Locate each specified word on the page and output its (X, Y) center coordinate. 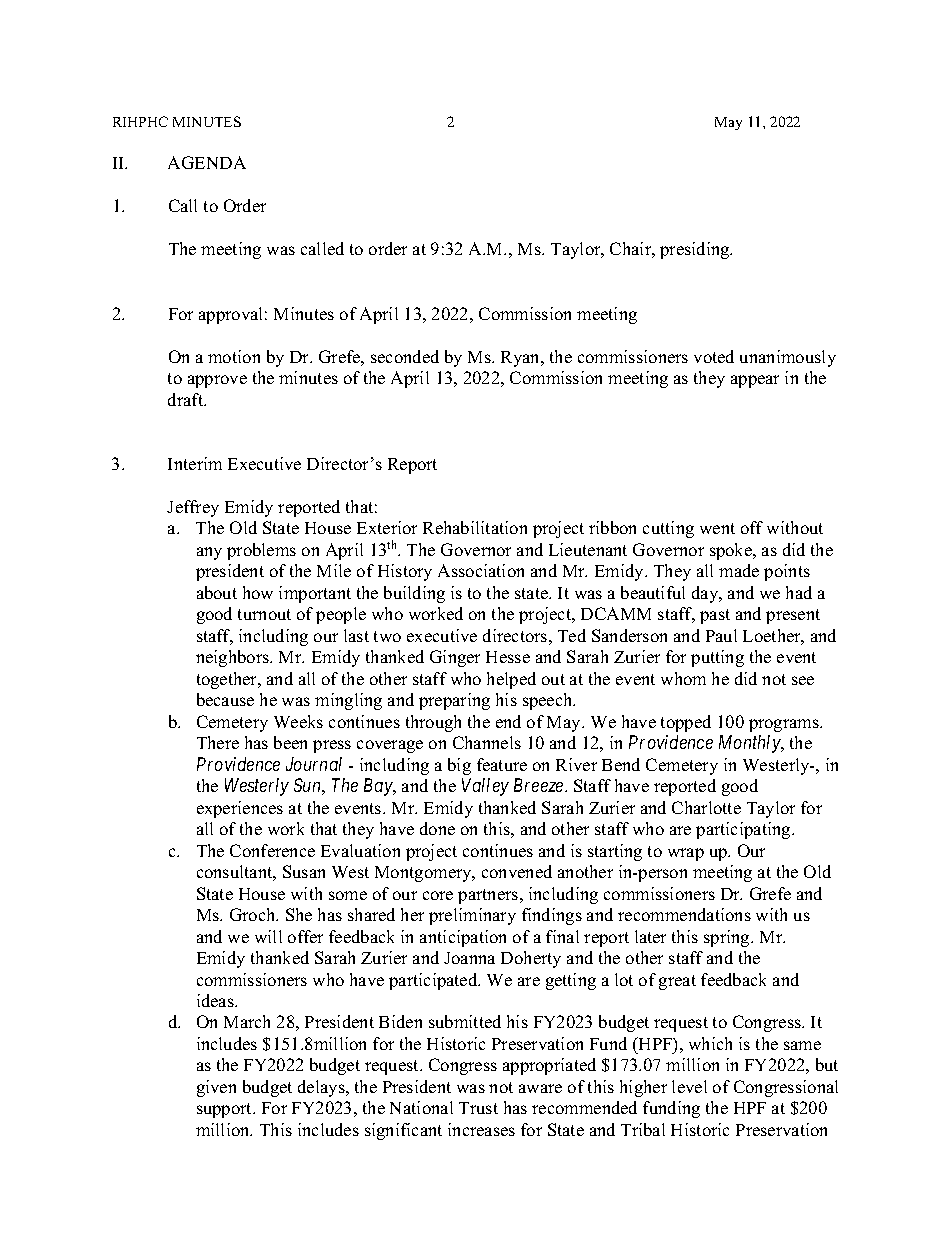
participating (744, 830)
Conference (272, 850)
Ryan (522, 359)
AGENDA (207, 162)
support (225, 1110)
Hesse (508, 657)
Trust (478, 1108)
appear (755, 381)
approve (217, 381)
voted (714, 356)
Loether (773, 637)
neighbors (233, 658)
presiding (696, 250)
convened (517, 871)
